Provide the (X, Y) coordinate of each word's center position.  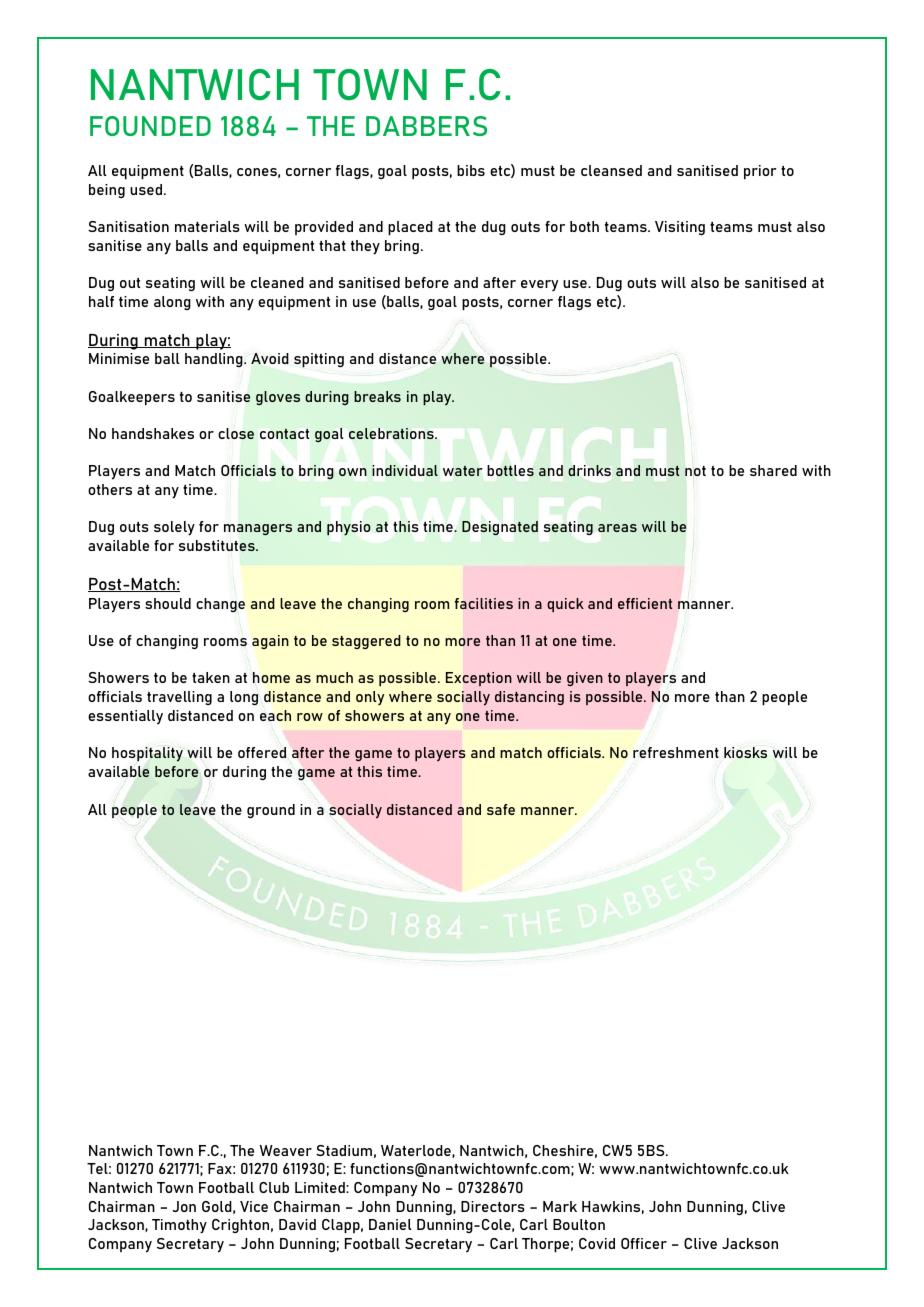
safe (501, 809)
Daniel (390, 1224)
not (695, 471)
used (147, 189)
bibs (471, 170)
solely (174, 528)
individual (405, 470)
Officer (644, 1243)
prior (760, 172)
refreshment (676, 752)
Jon (184, 1206)
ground (271, 811)
